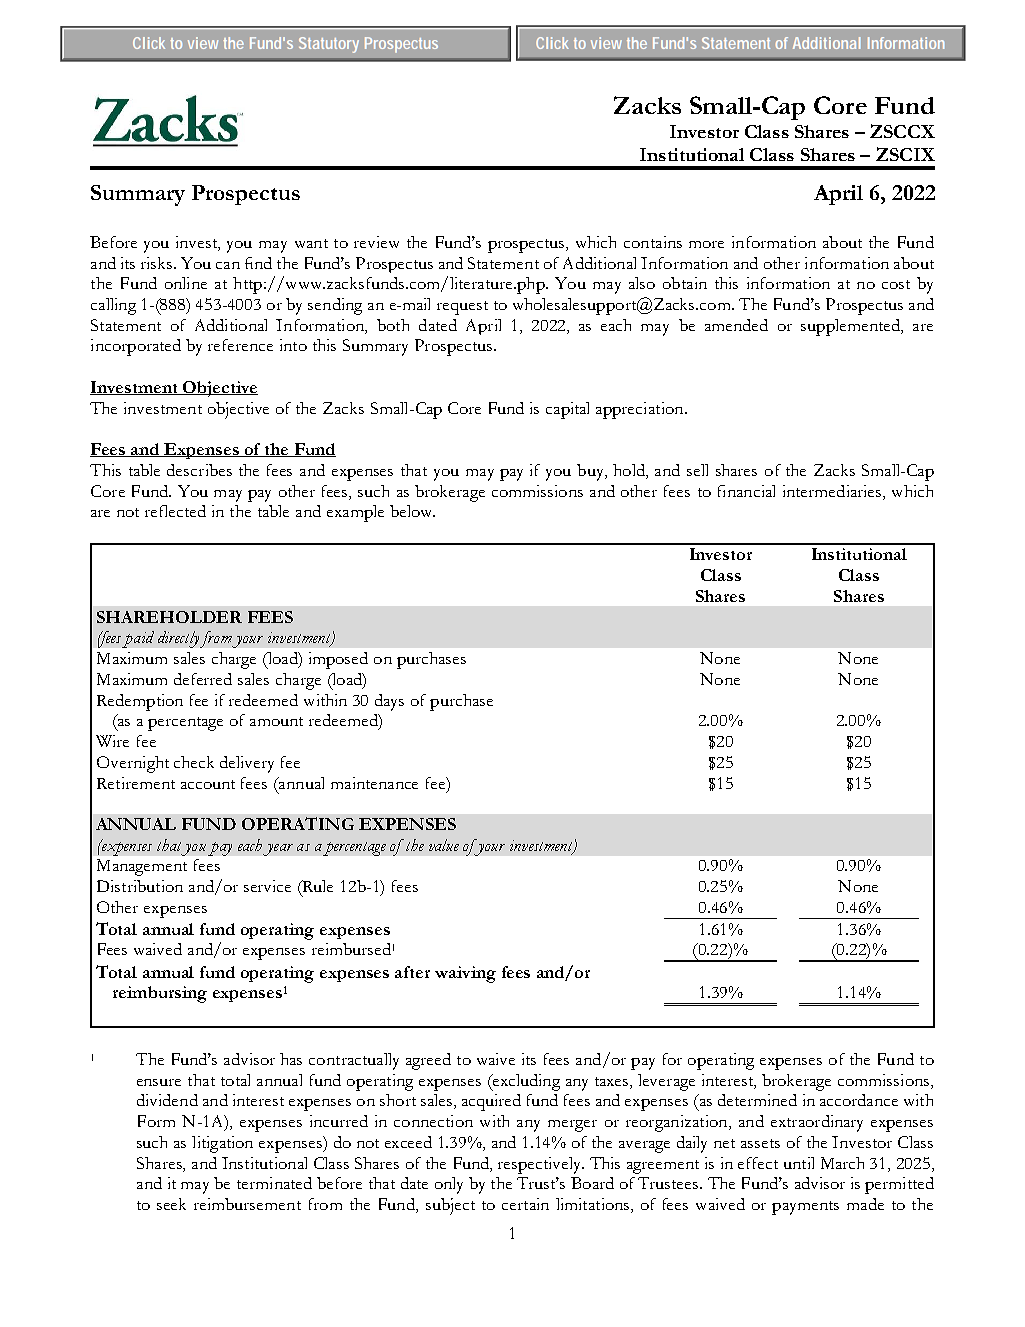 This image has width=1025, height=1327. What do you see at coordinates (412, 511) in the image?
I see `below` at bounding box center [412, 511].
